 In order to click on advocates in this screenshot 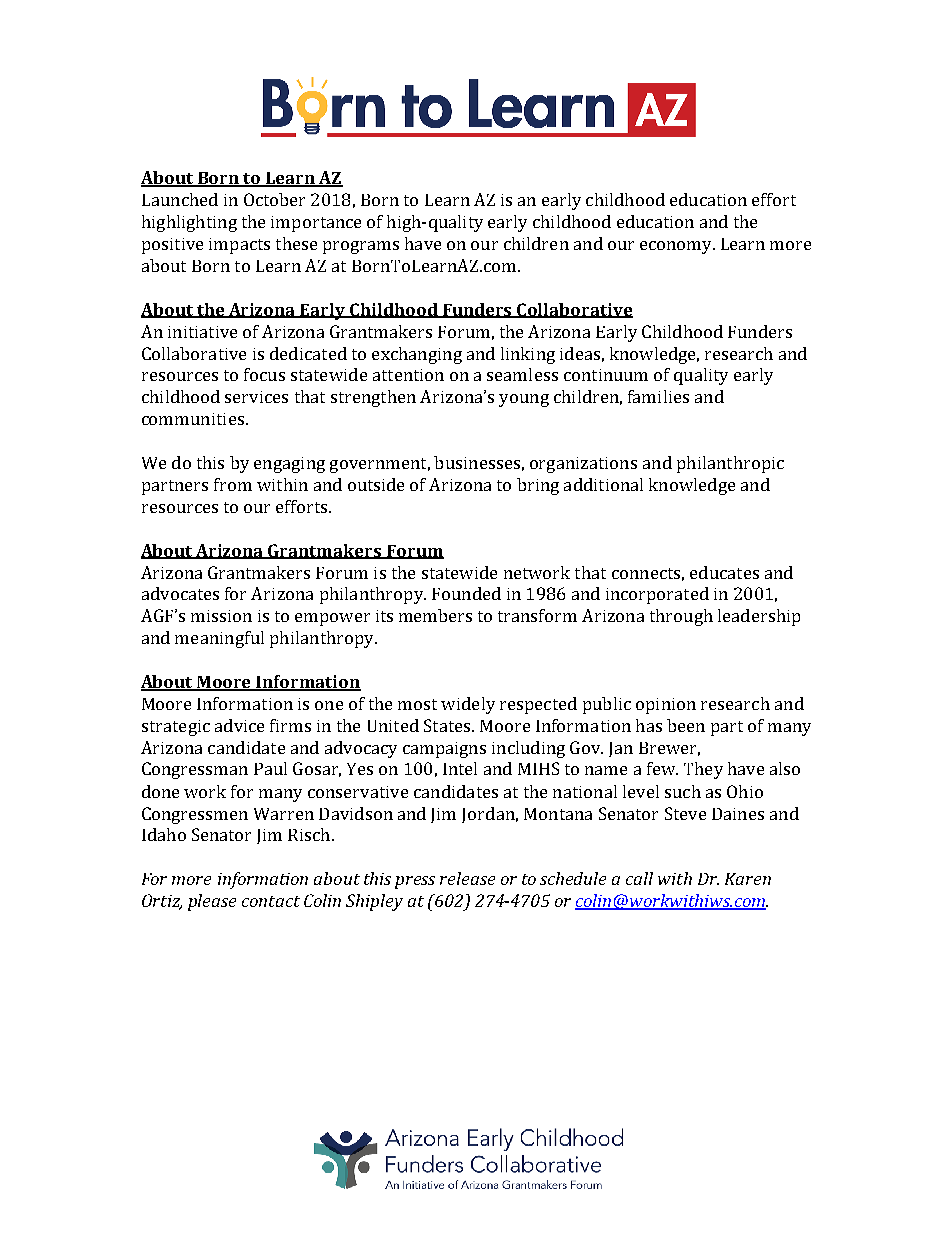, I will do `click(180, 593)`.
